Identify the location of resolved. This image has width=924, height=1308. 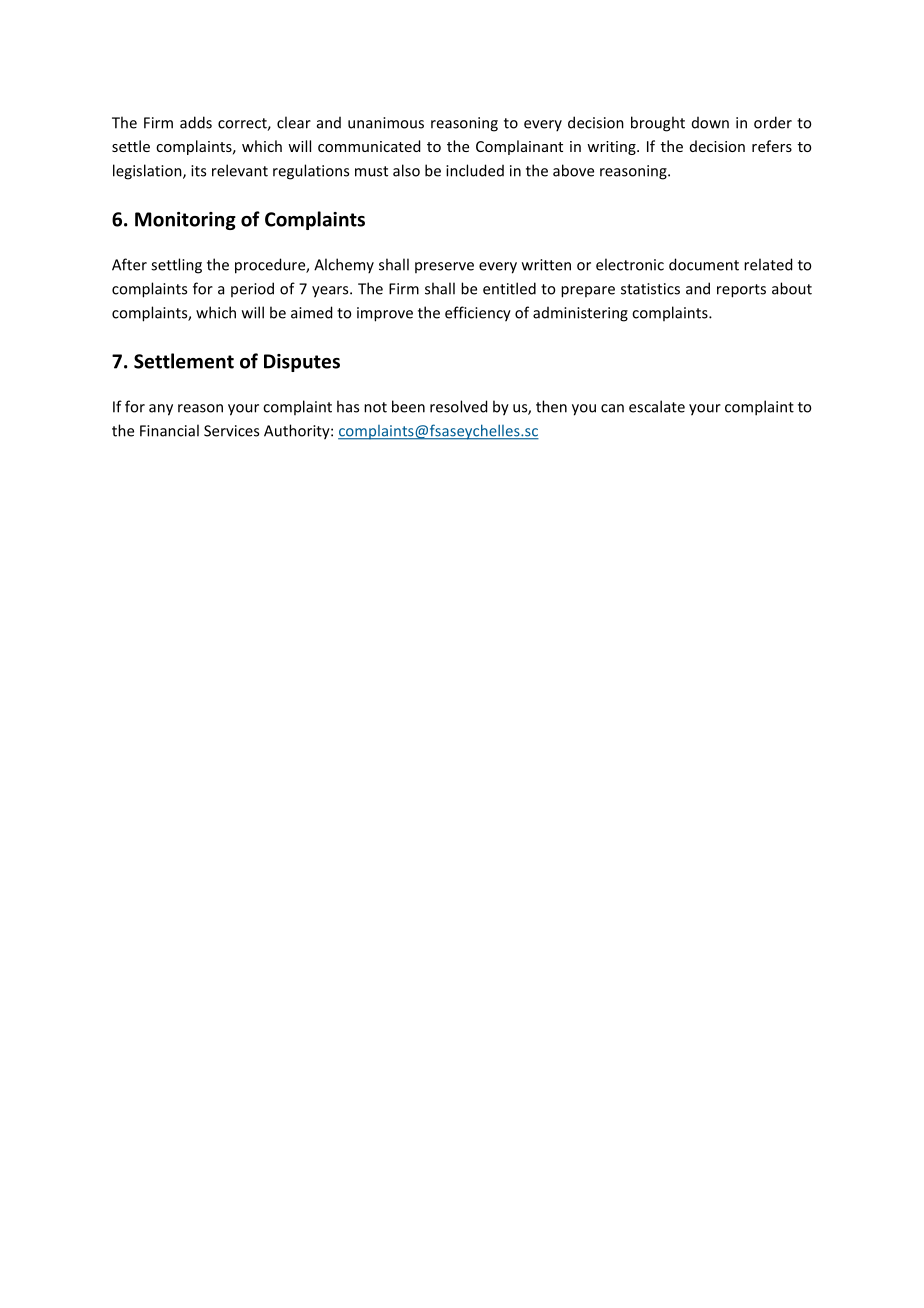
(458, 406).
